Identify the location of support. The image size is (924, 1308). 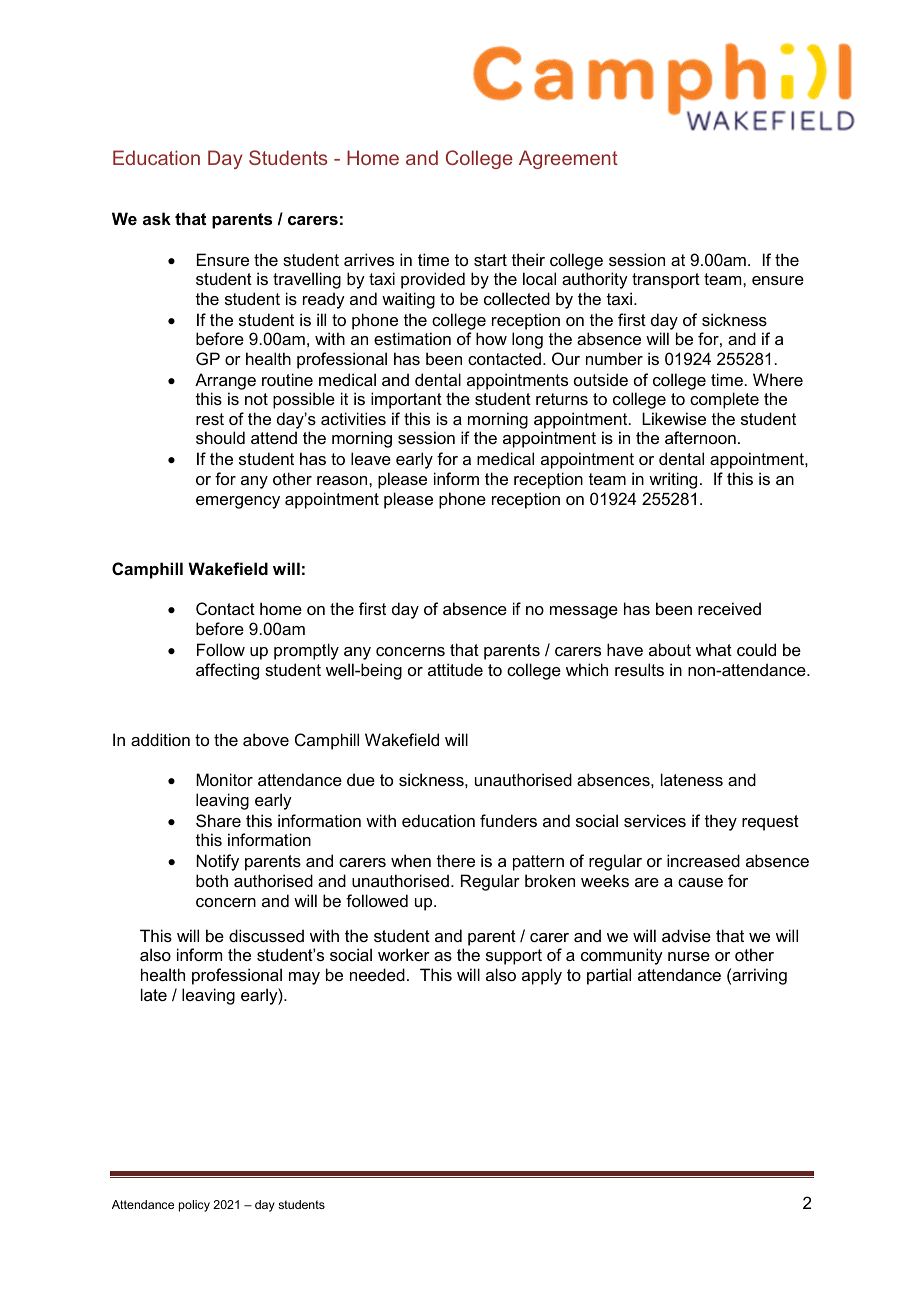
(514, 957).
